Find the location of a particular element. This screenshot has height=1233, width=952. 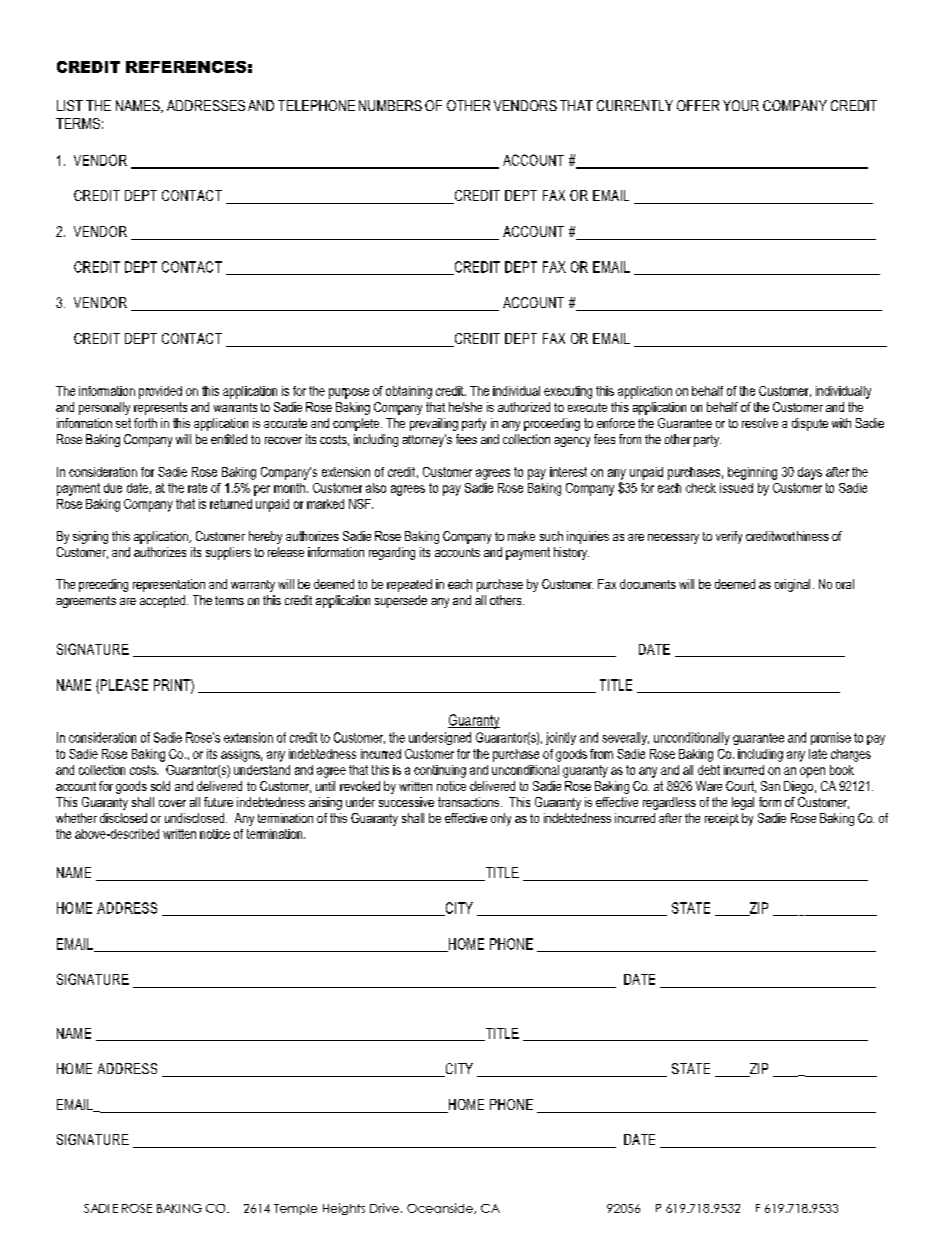

prevailing is located at coordinates (434, 424).
